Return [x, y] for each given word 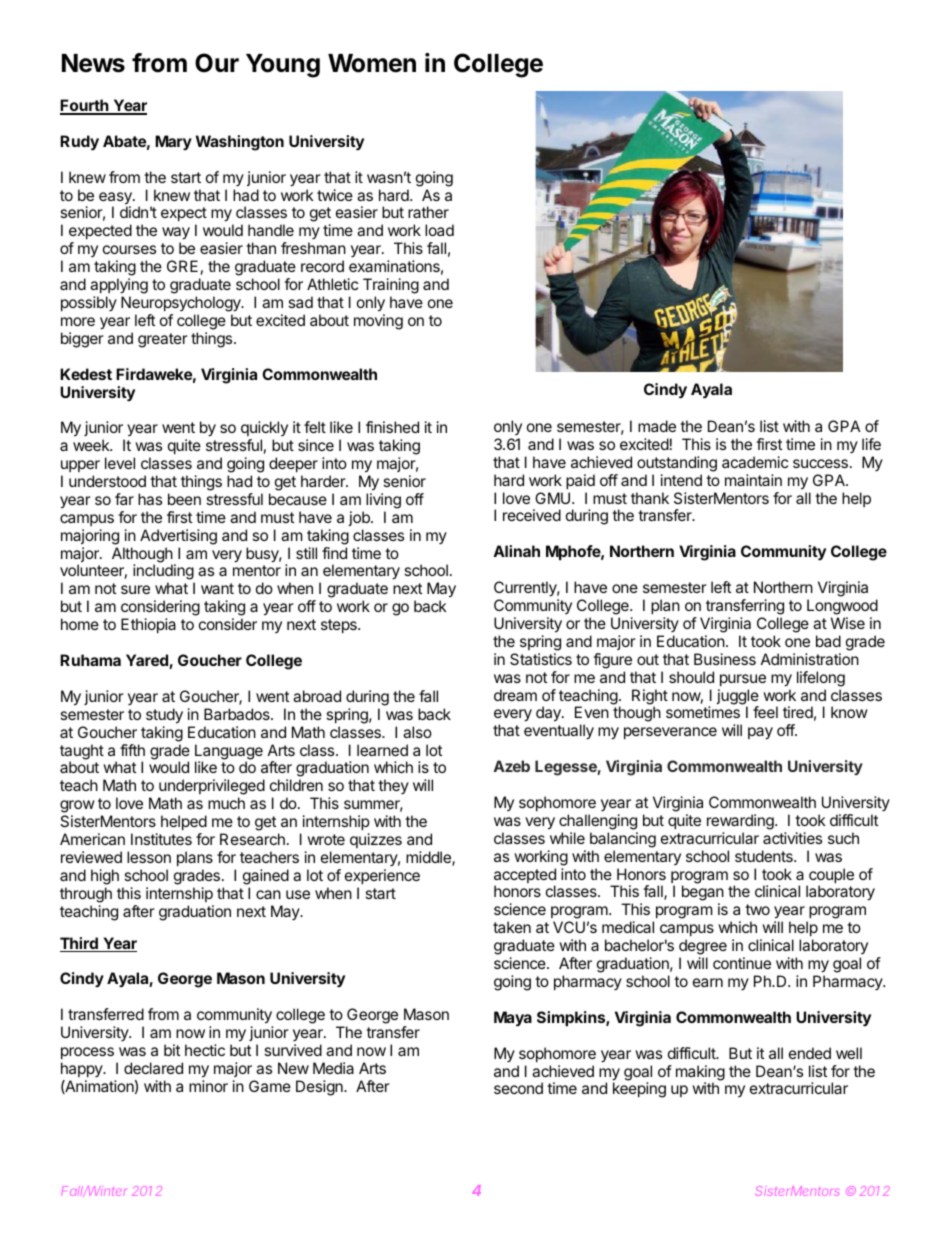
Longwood [842, 607]
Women [372, 63]
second [518, 1088]
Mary [173, 142]
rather [428, 212]
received [532, 515]
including [164, 573]
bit [172, 1050]
